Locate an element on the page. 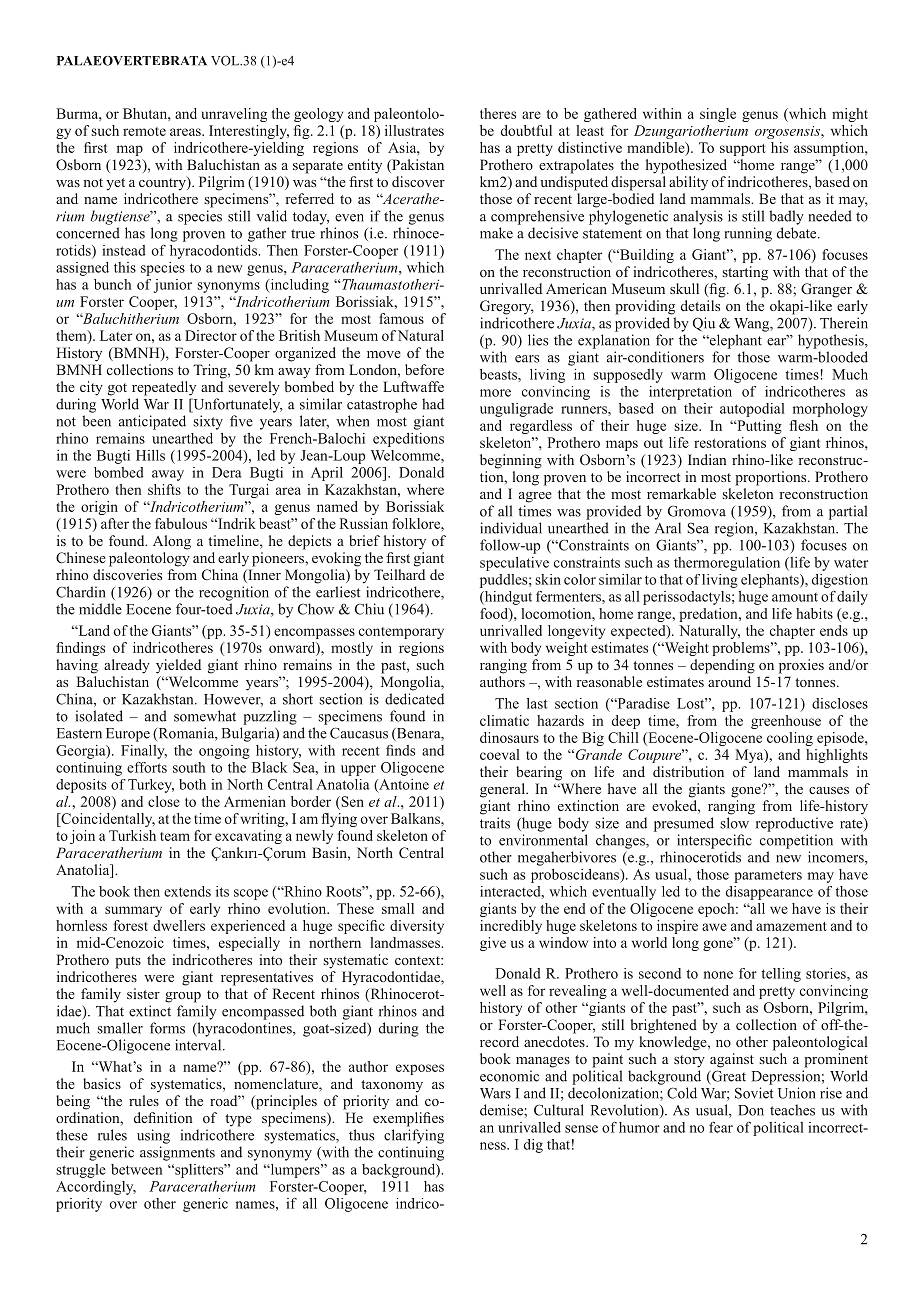  contemporary is located at coordinates (401, 633).
